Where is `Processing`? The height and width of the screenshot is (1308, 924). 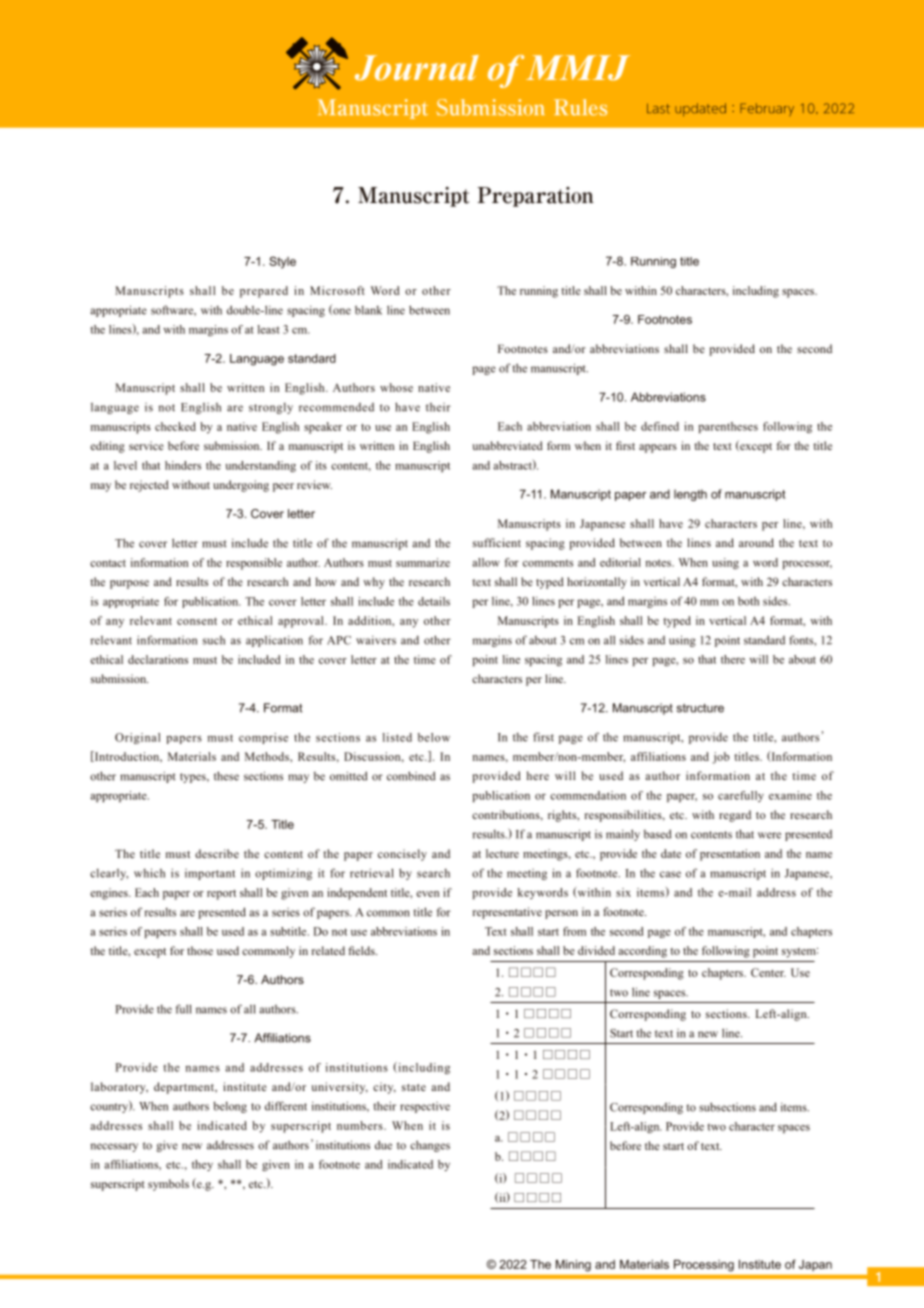
Processing is located at coordinates (704, 1266).
